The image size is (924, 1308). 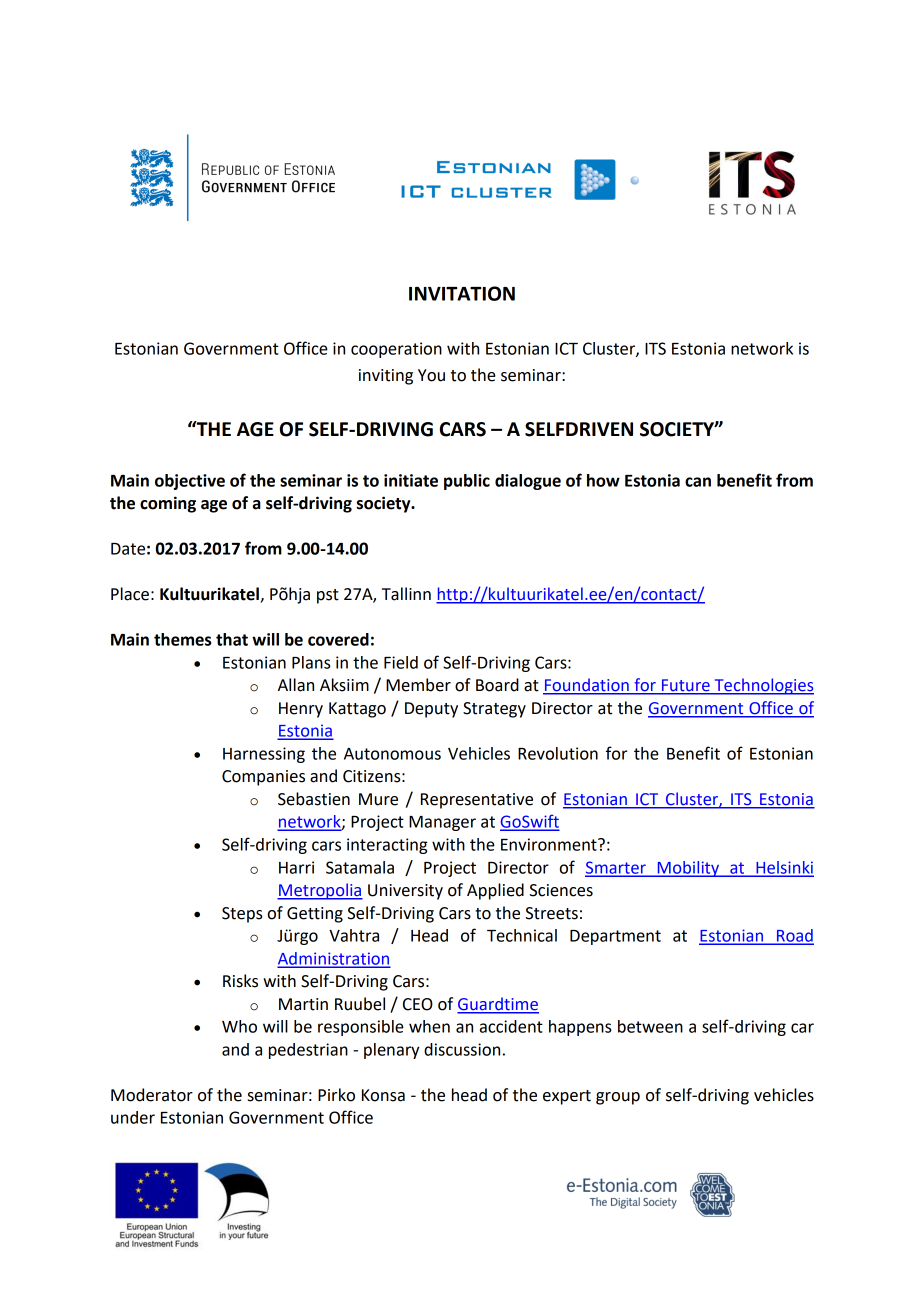 I want to click on cooperation, so click(x=396, y=350).
